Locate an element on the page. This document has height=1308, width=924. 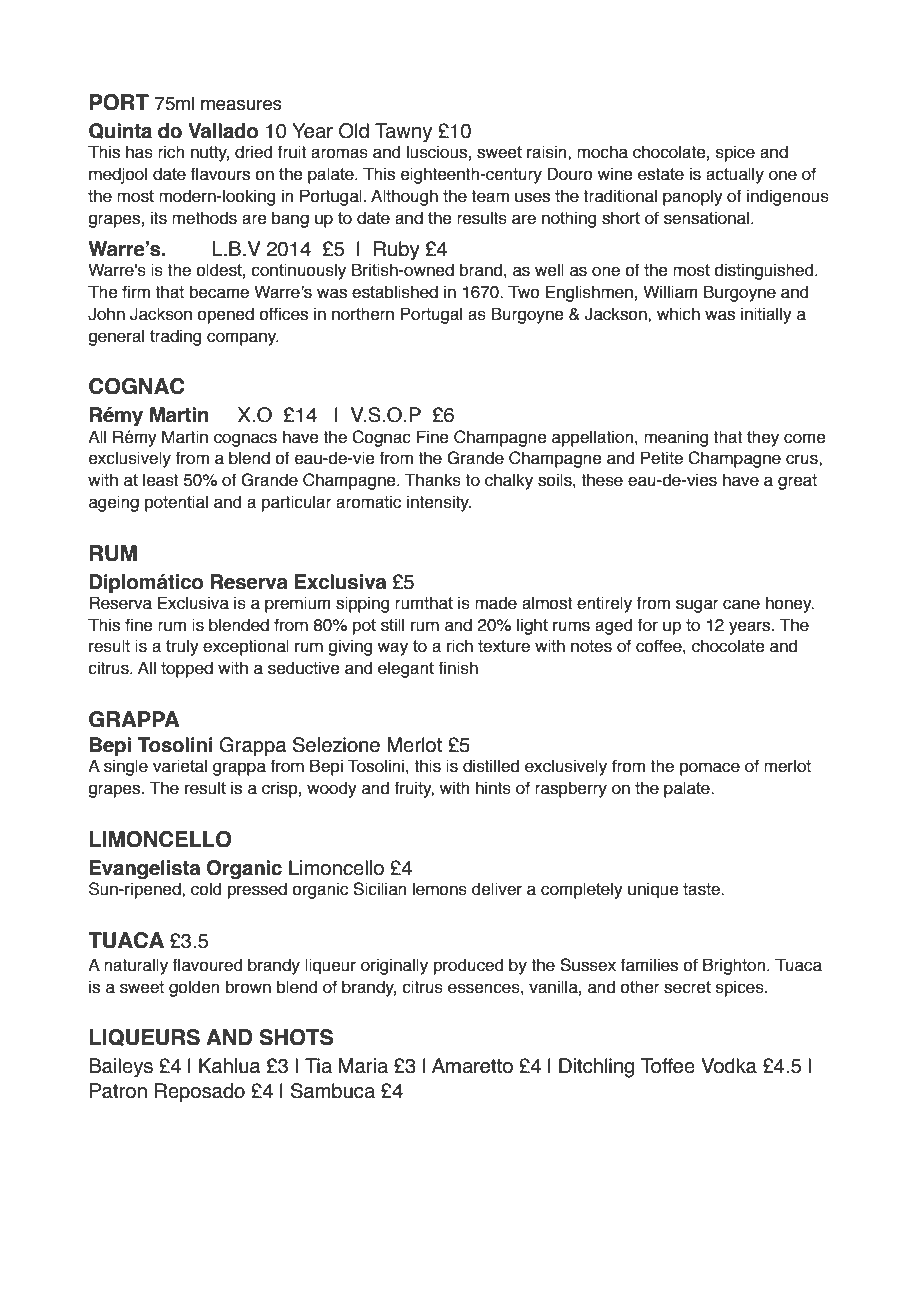
taste is located at coordinates (702, 889).
